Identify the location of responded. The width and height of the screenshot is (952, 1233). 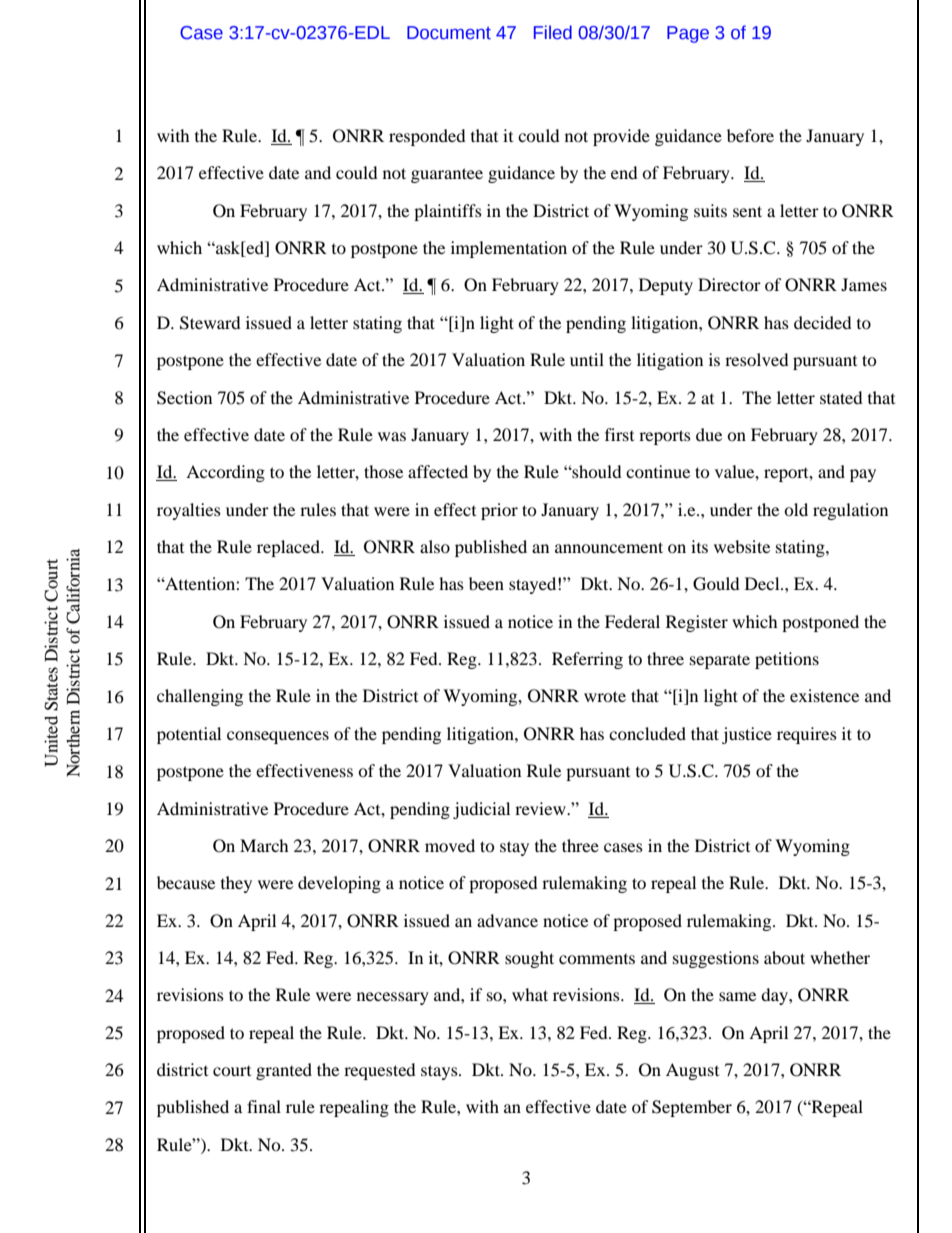
(427, 137).
